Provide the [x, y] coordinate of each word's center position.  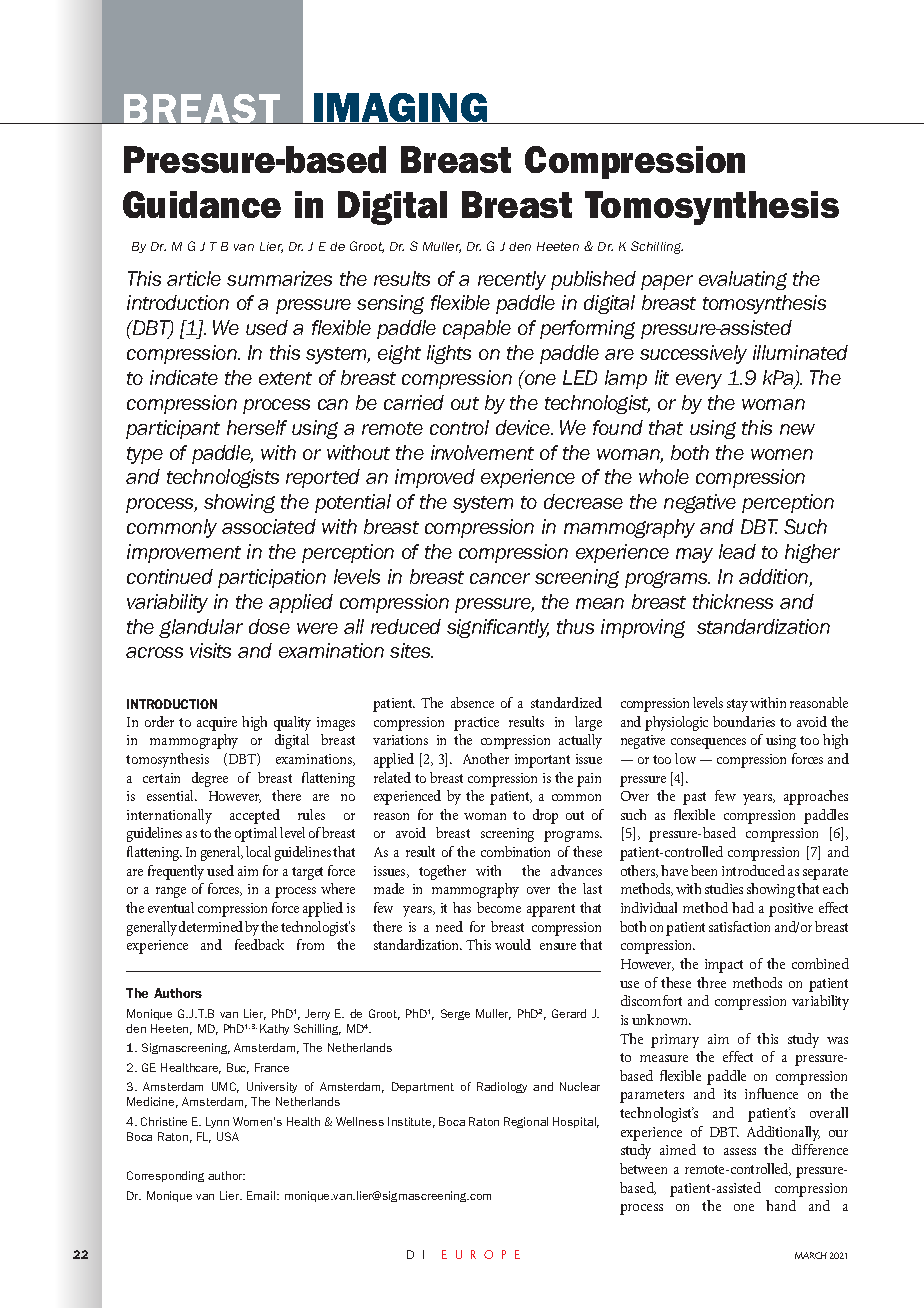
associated [269, 526]
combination [515, 851]
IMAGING [401, 108]
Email [262, 1195]
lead [737, 551]
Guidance [202, 204]
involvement [482, 452]
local [258, 851]
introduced [753, 870]
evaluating [743, 280]
